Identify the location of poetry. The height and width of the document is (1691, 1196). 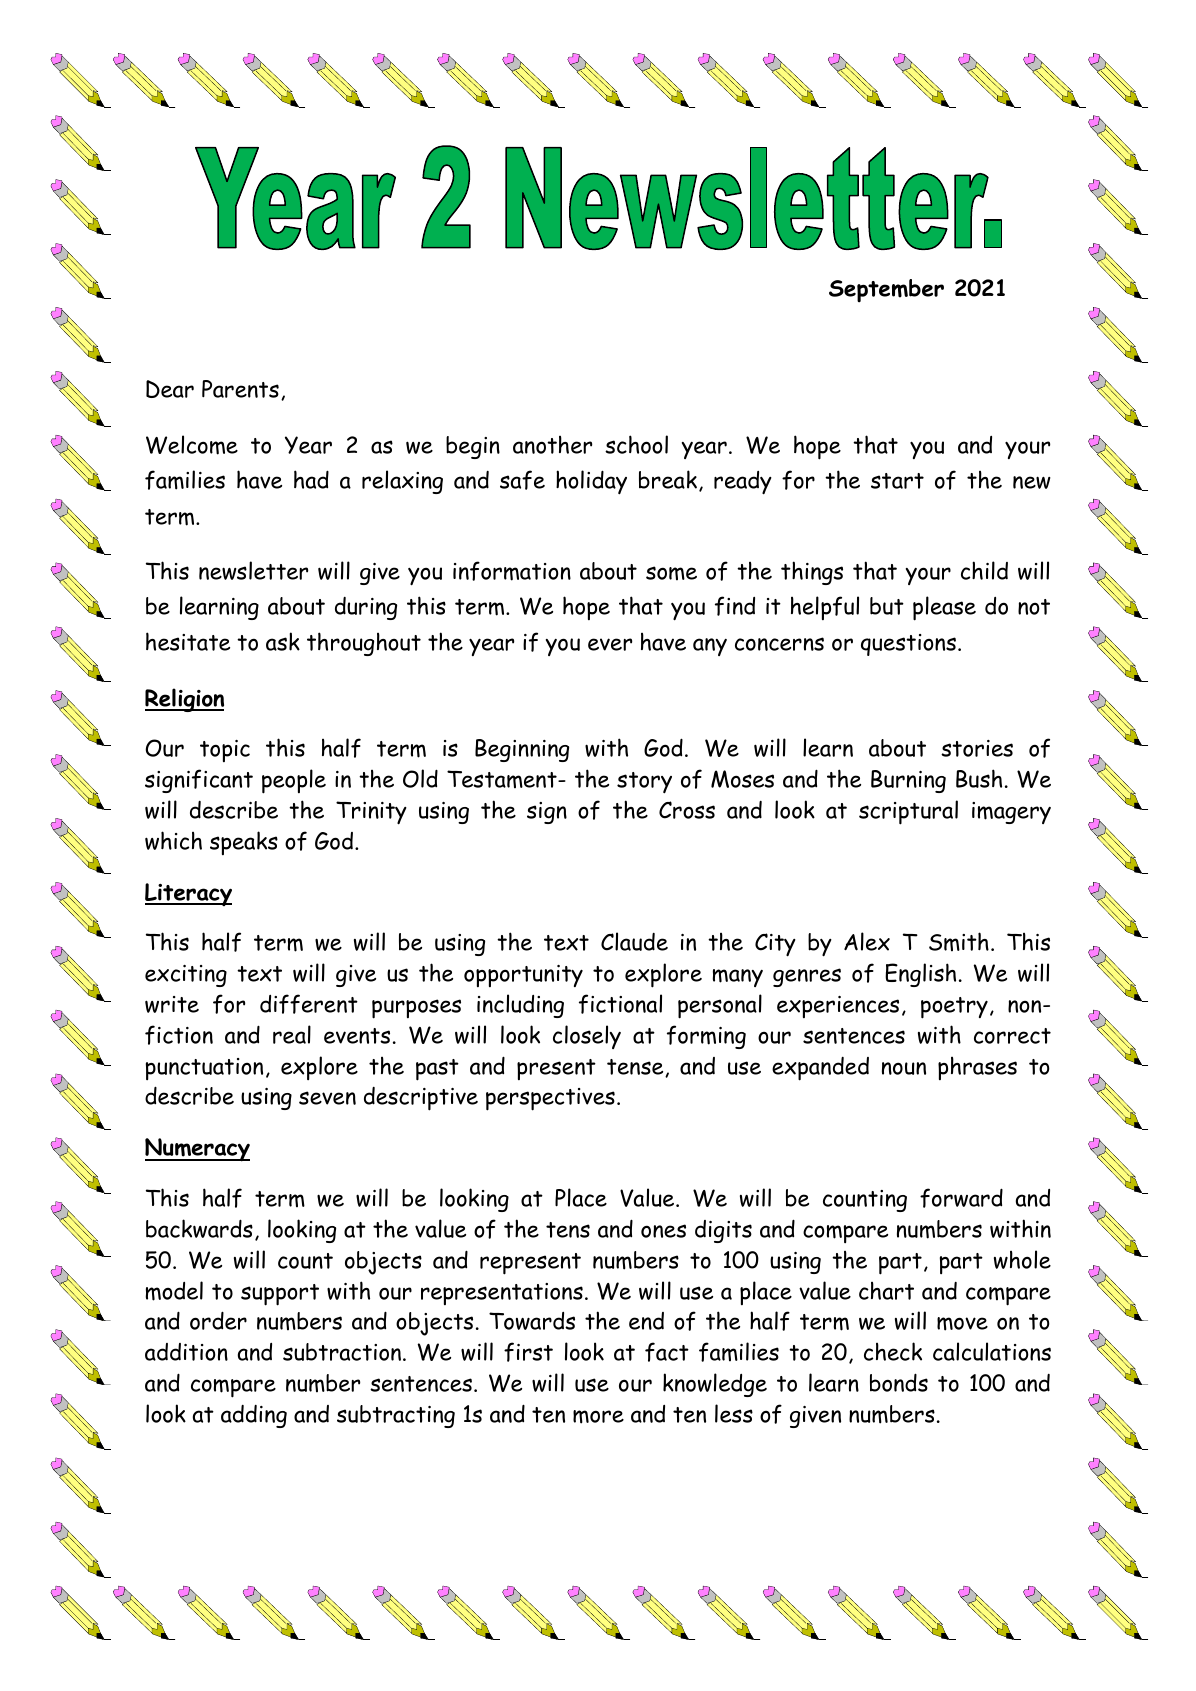
(954, 1008).
